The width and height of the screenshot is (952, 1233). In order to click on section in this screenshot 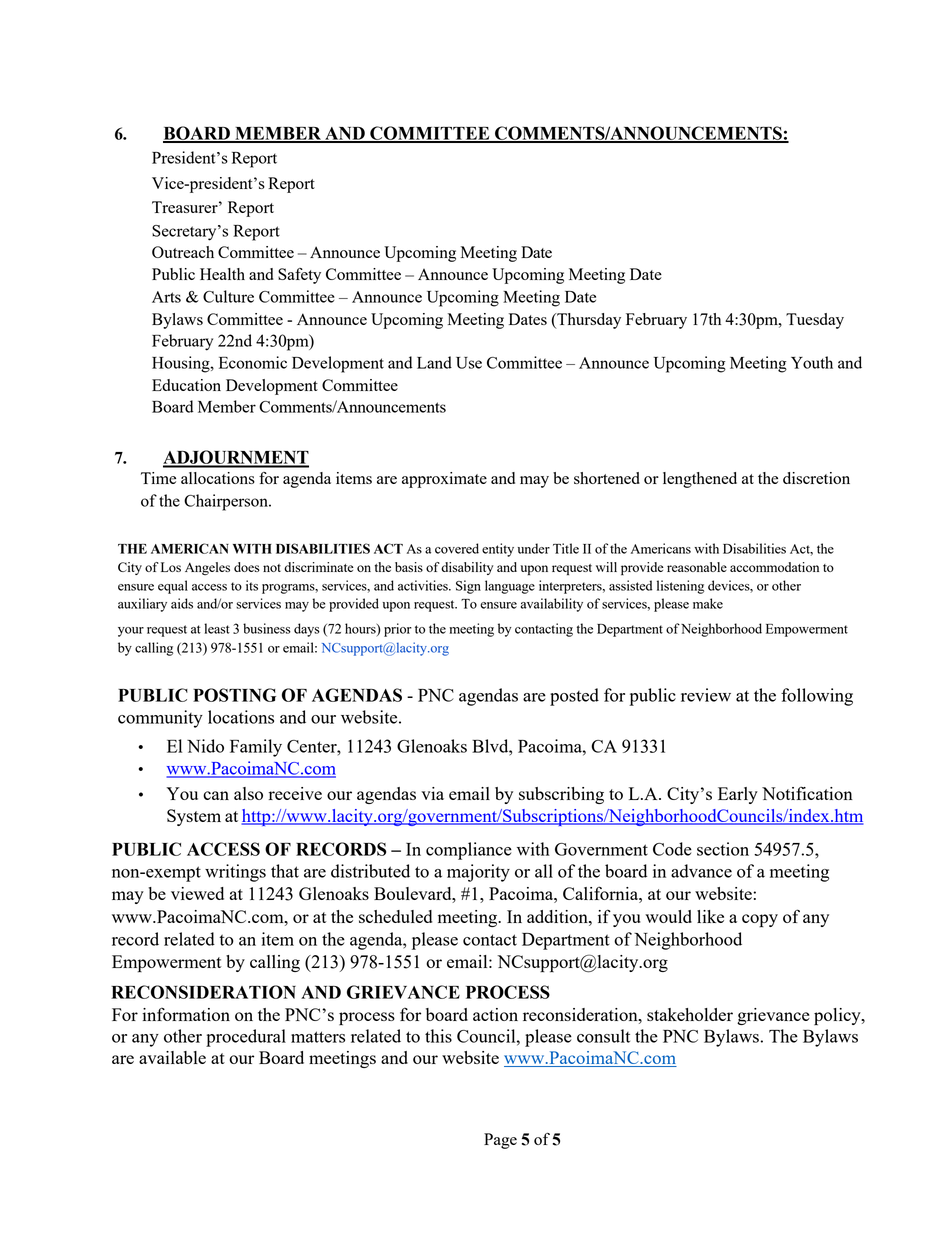, I will do `click(723, 849)`.
